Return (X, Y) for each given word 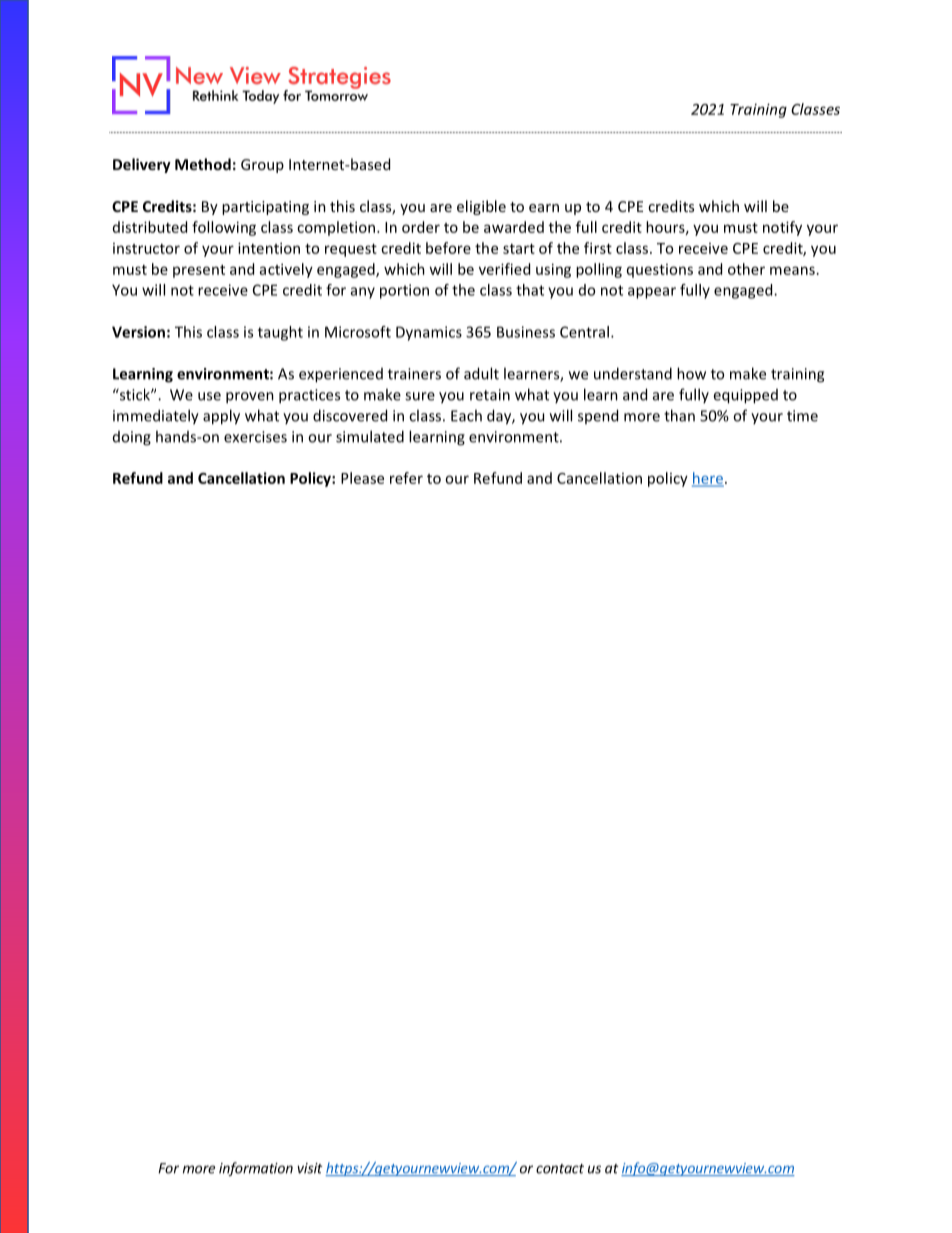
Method (203, 164)
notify (782, 228)
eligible (481, 207)
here (708, 479)
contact (560, 1169)
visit (309, 1168)
